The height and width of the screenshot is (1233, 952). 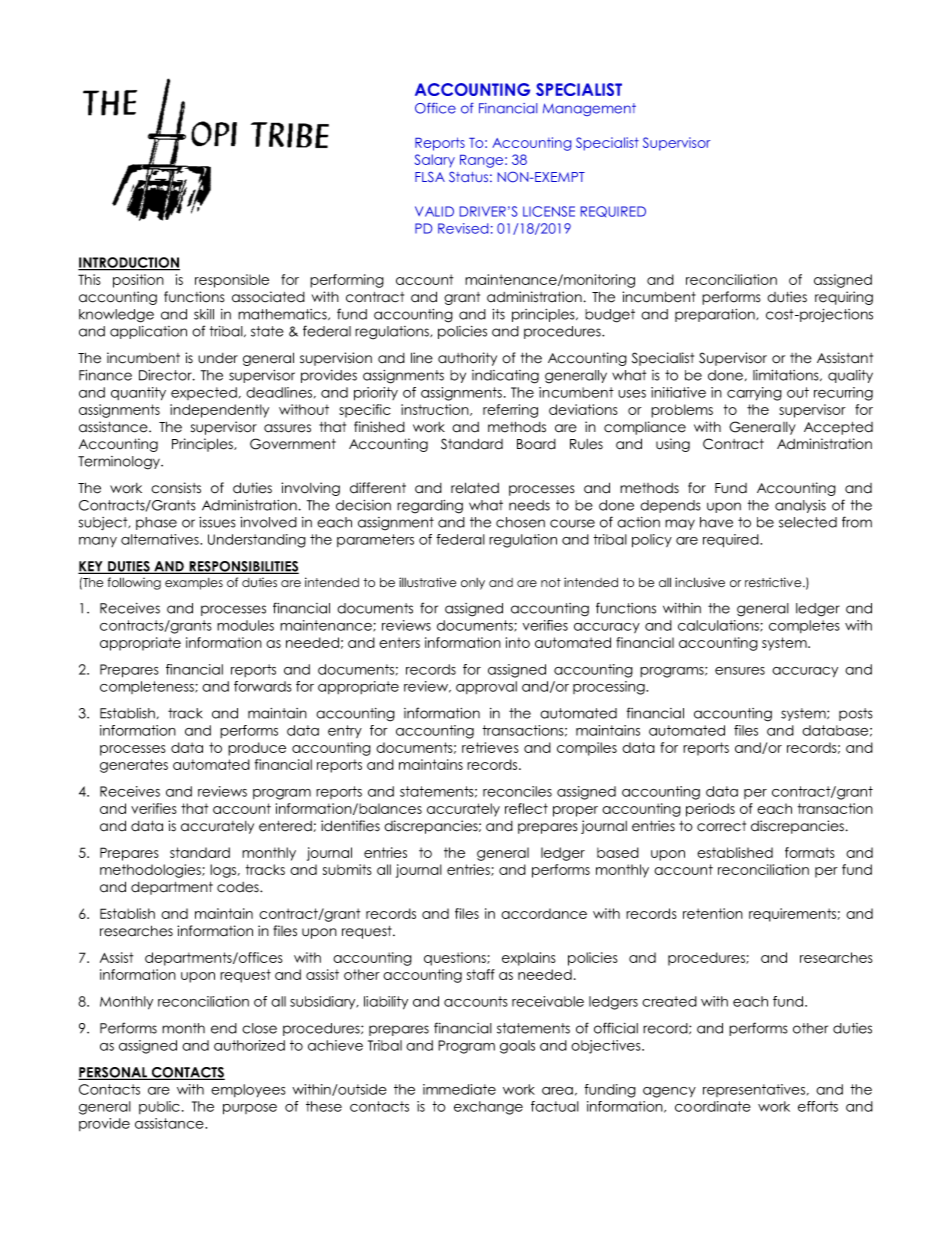 I want to click on Management, so click(x=589, y=109).
